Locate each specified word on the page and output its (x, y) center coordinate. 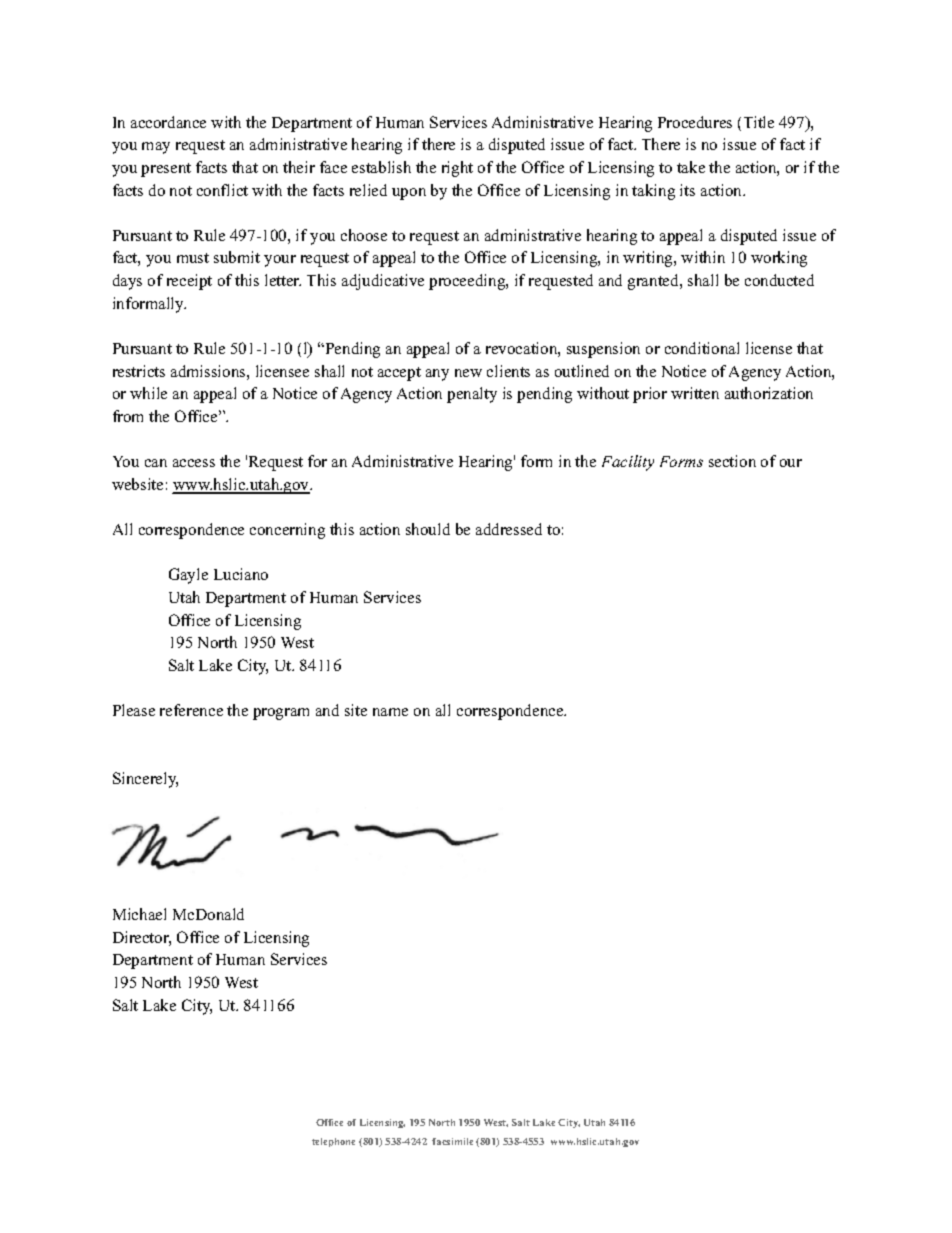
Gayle (188, 576)
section (732, 461)
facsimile (452, 1141)
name (390, 712)
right (457, 169)
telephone (333, 1142)
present (166, 170)
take (691, 167)
